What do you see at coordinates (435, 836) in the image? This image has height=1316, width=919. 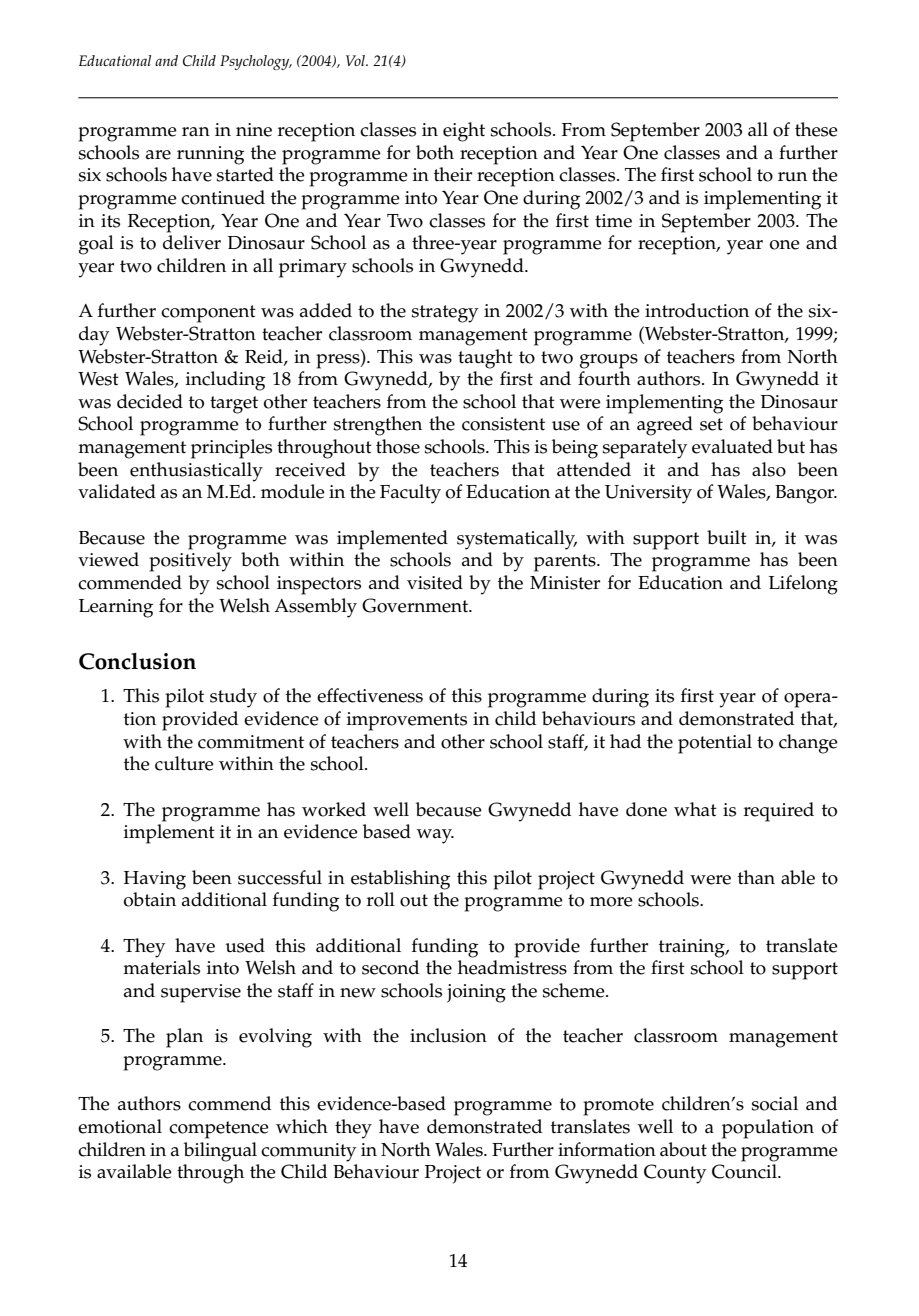 I see `way` at bounding box center [435, 836].
